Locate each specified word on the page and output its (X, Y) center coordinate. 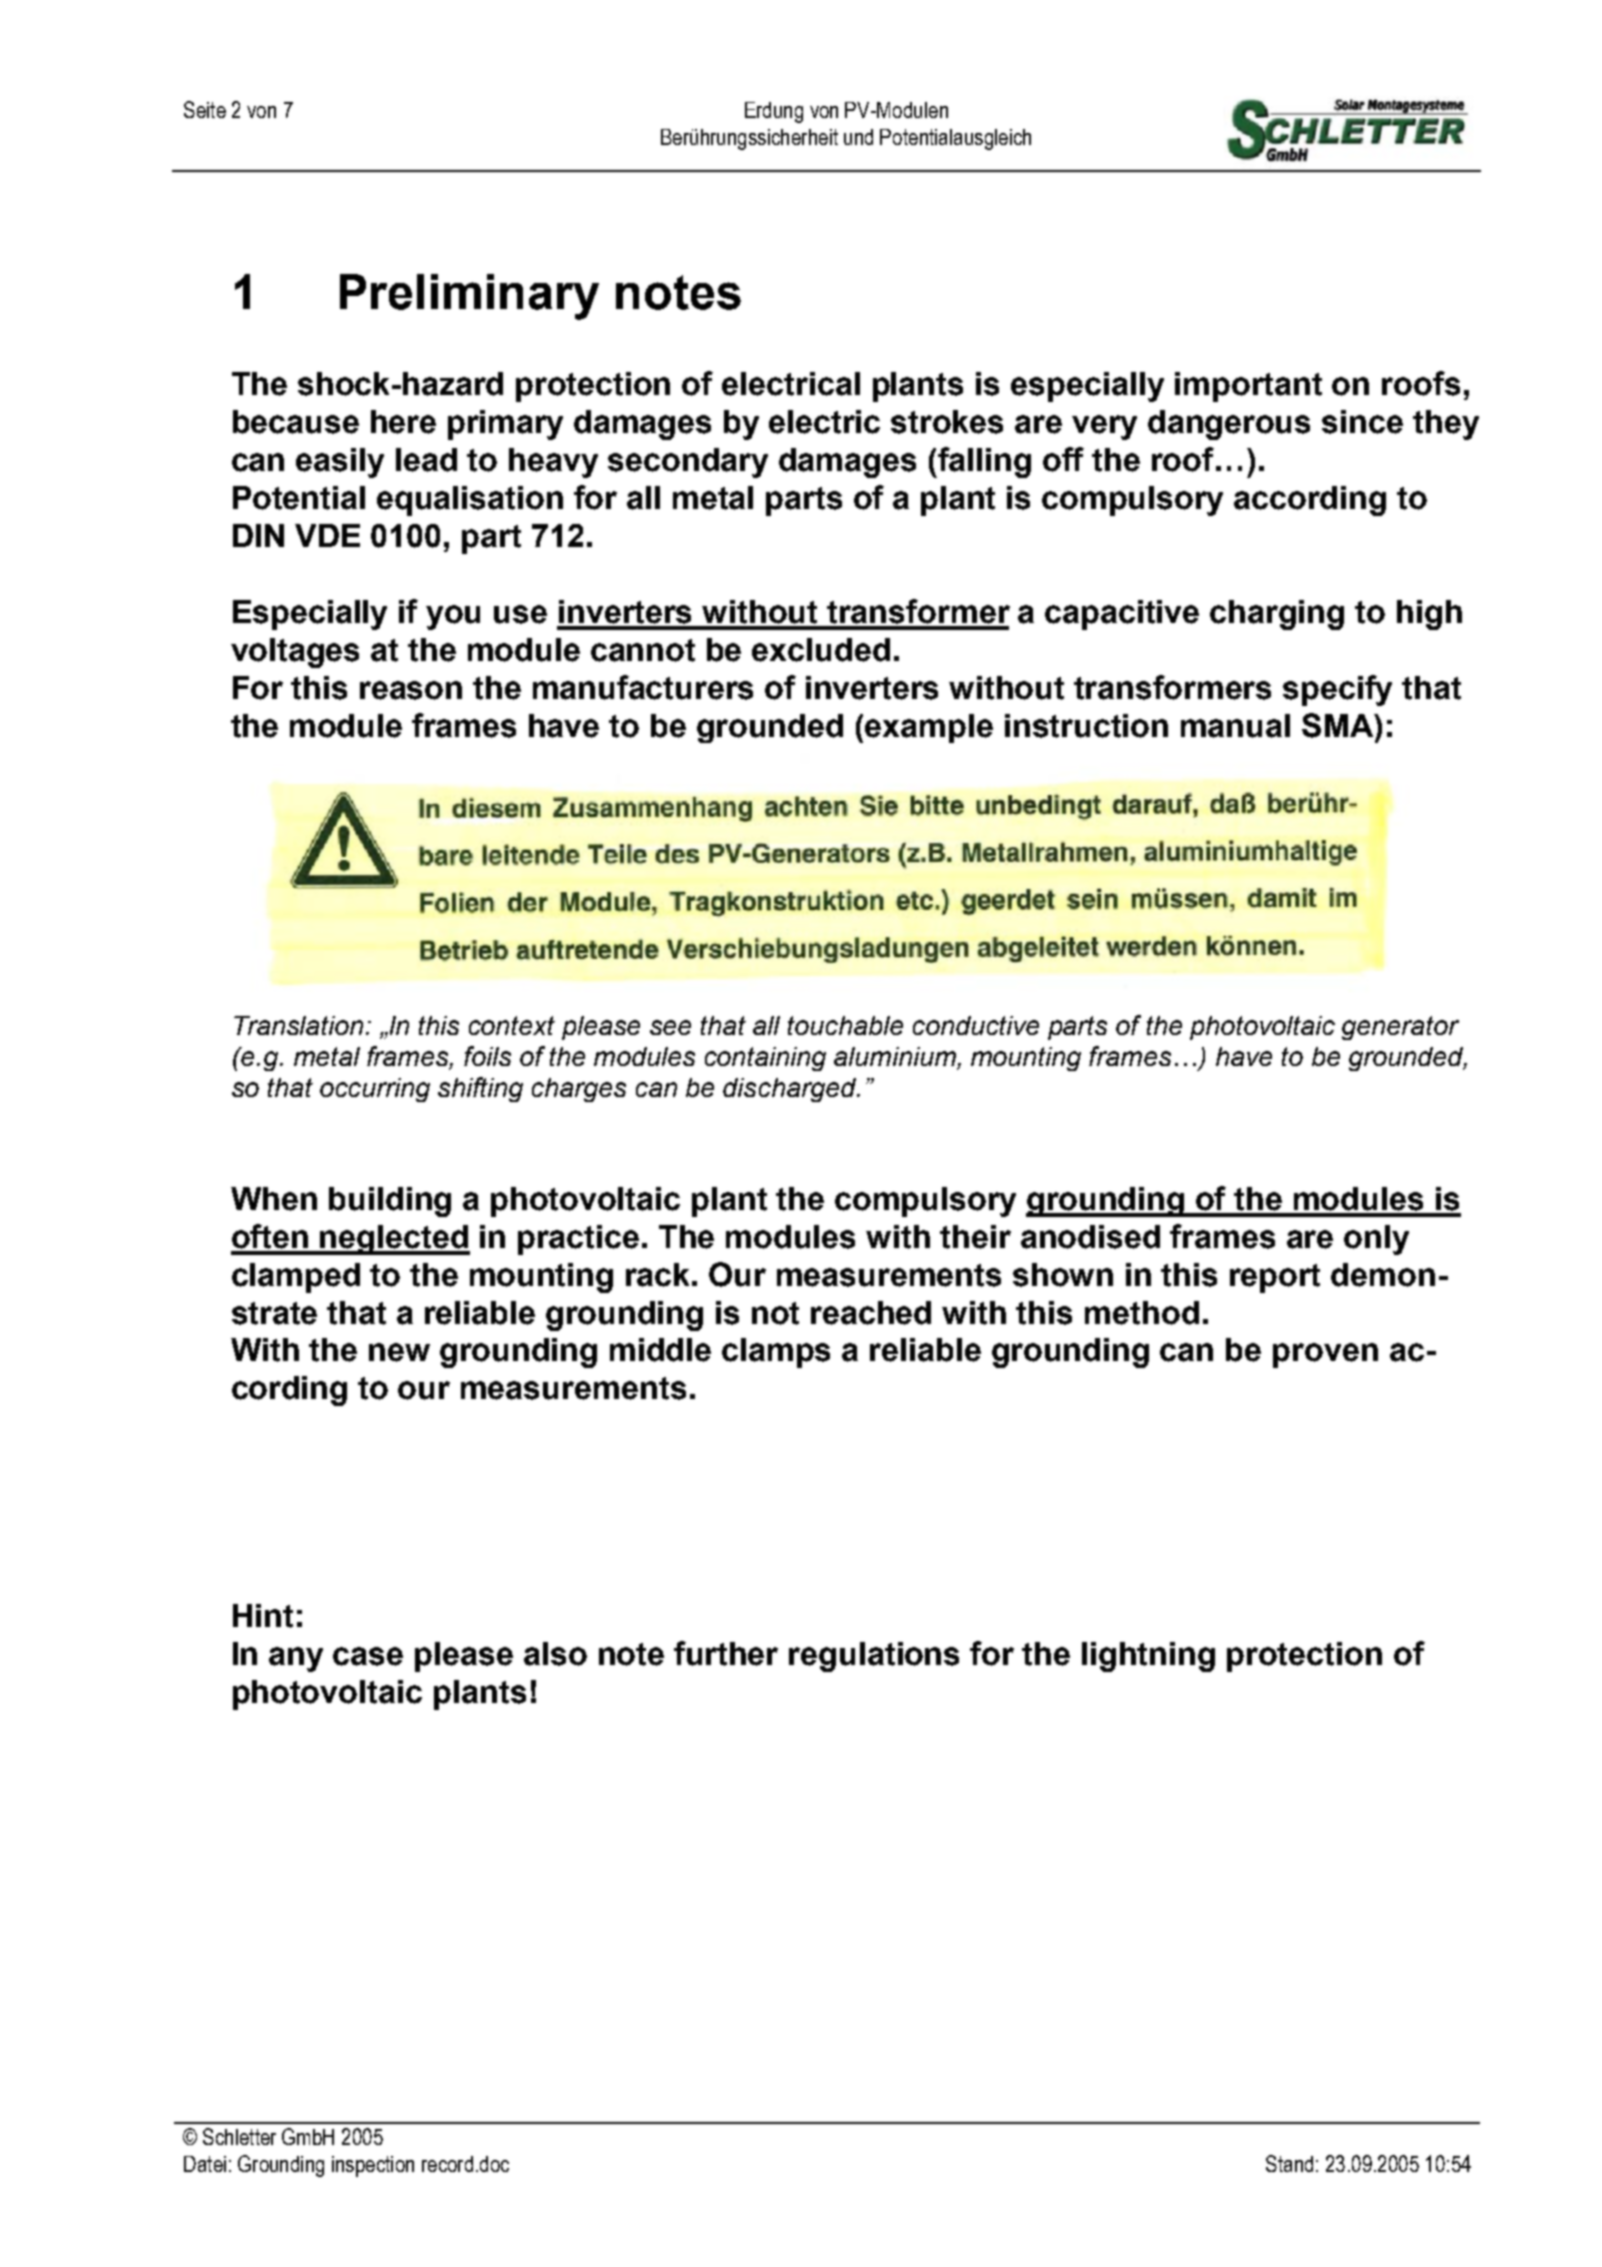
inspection (373, 2166)
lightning (1148, 1657)
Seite (205, 109)
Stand (1289, 2163)
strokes (947, 422)
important (1248, 387)
